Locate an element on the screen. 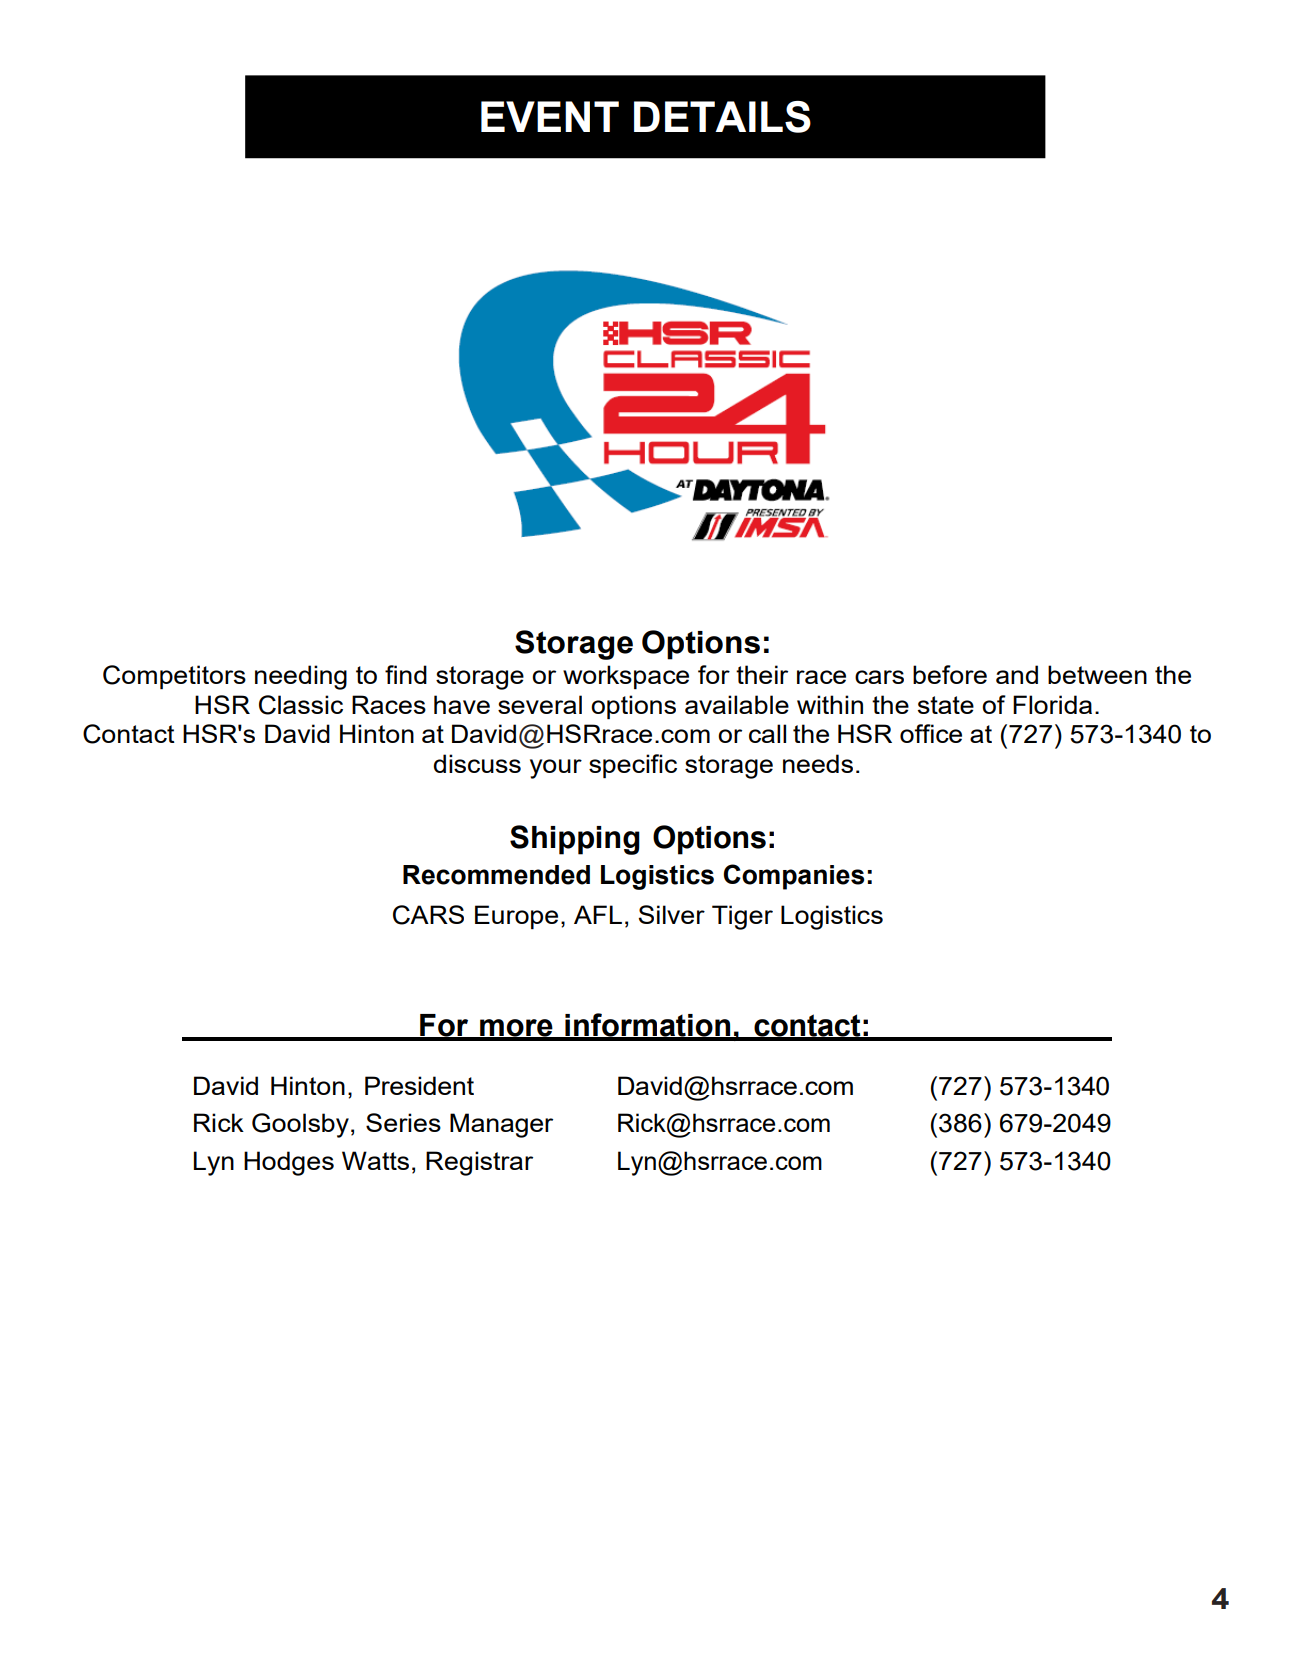 The height and width of the screenshot is (1676, 1295). Tiger is located at coordinates (742, 917).
